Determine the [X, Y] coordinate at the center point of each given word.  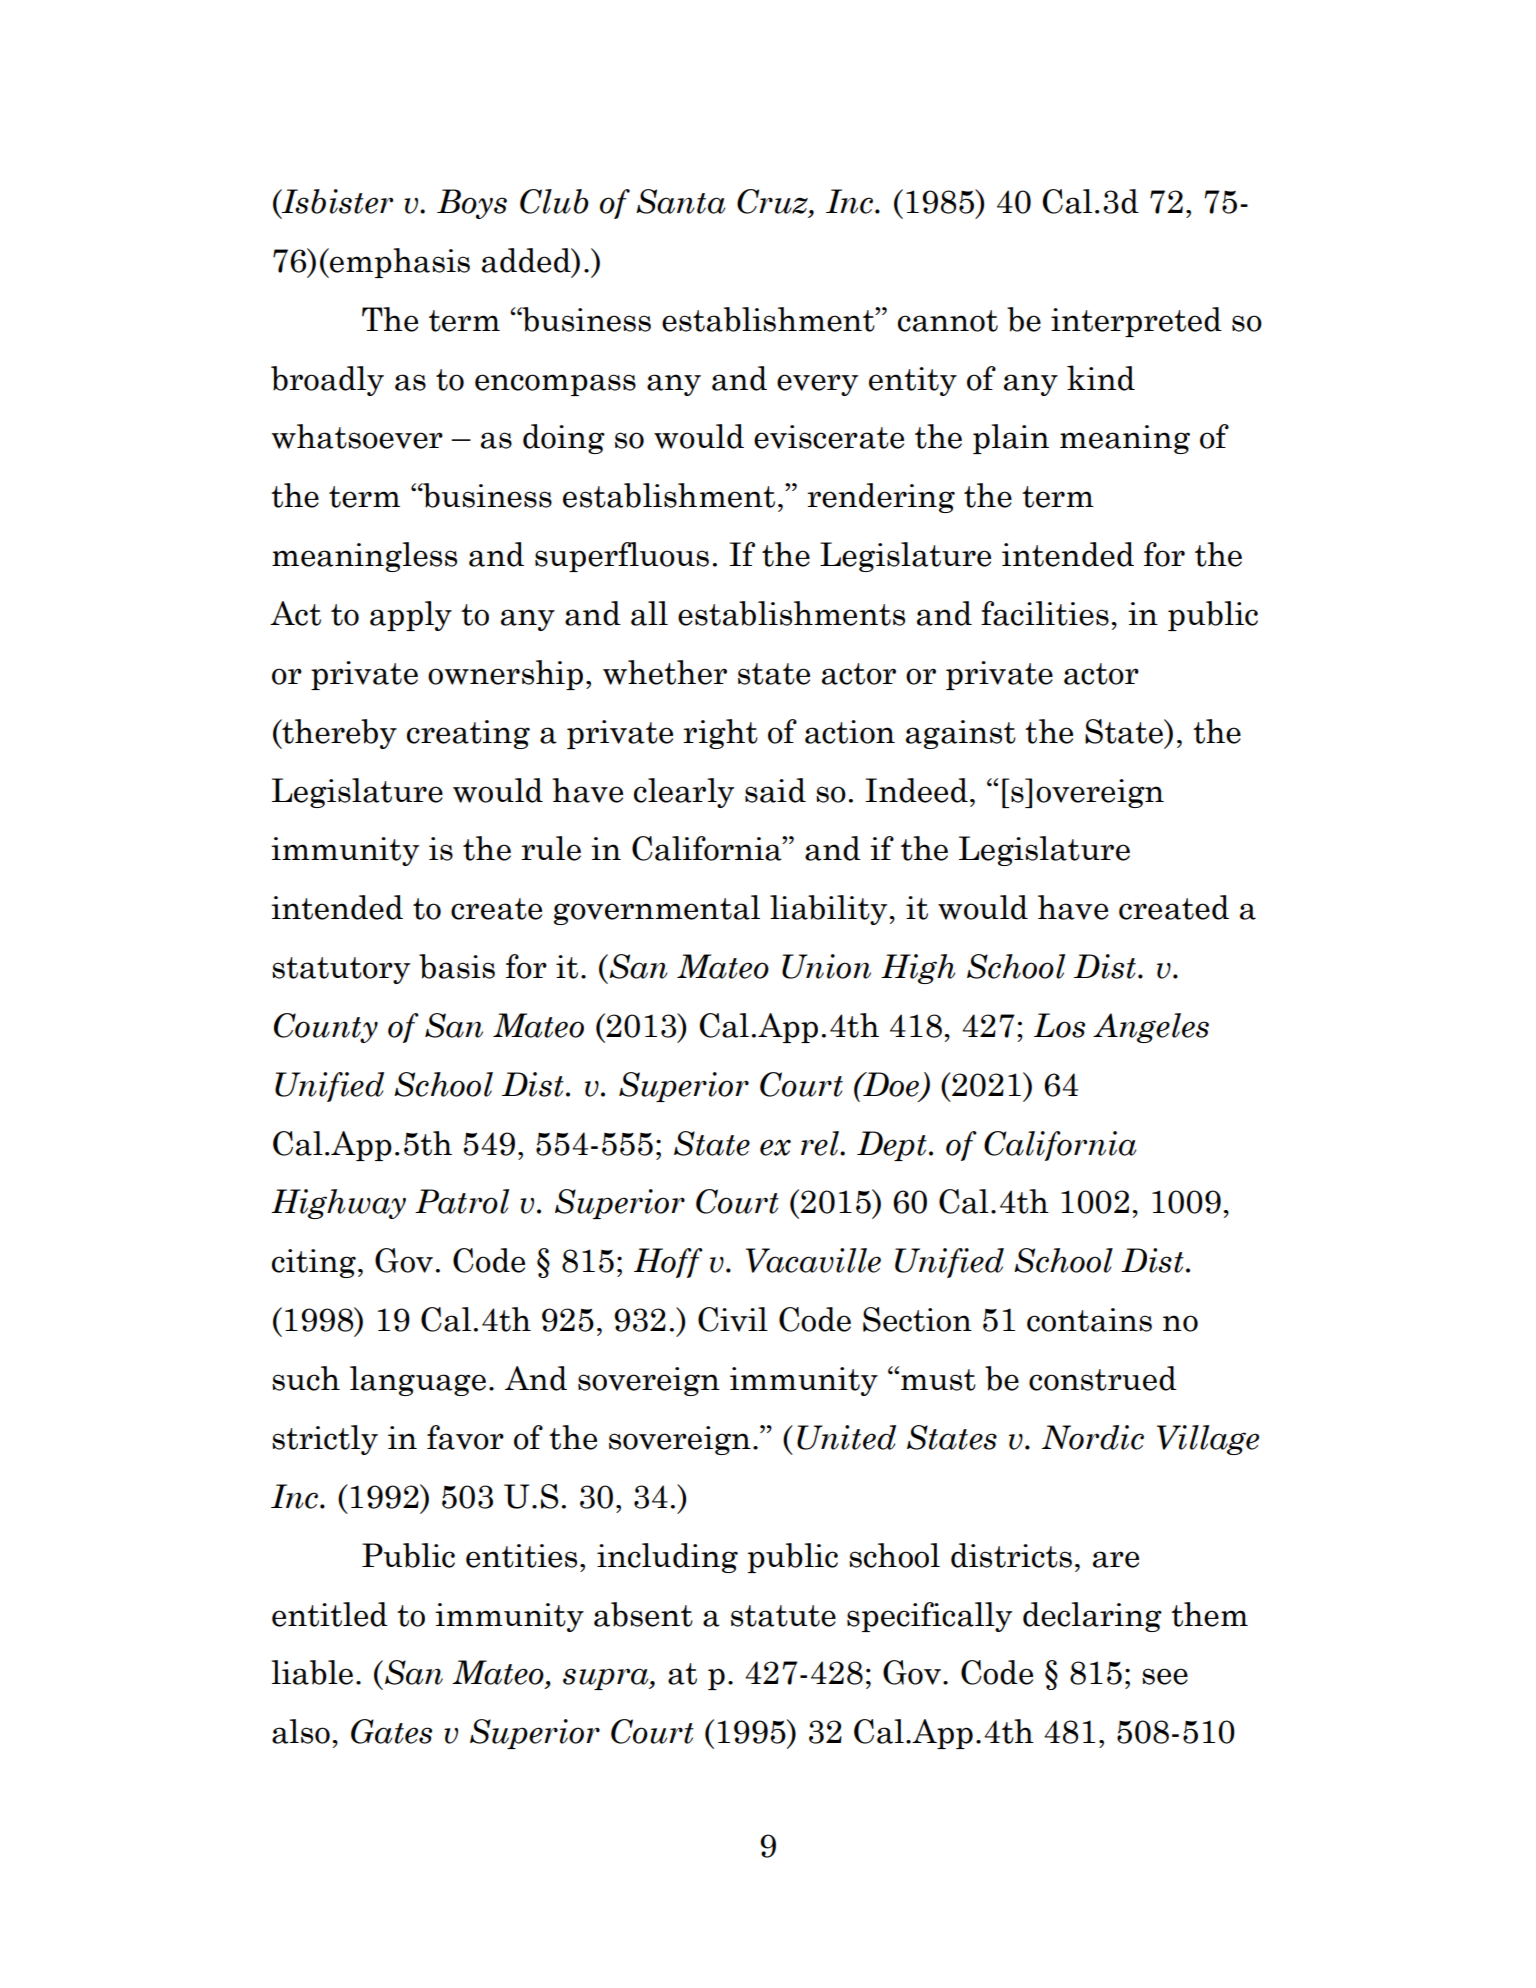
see [1165, 1676]
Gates [391, 1731]
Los [1059, 1025]
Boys [472, 204]
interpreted [1136, 322]
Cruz [773, 201]
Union [826, 966]
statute [783, 1616]
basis [457, 966]
